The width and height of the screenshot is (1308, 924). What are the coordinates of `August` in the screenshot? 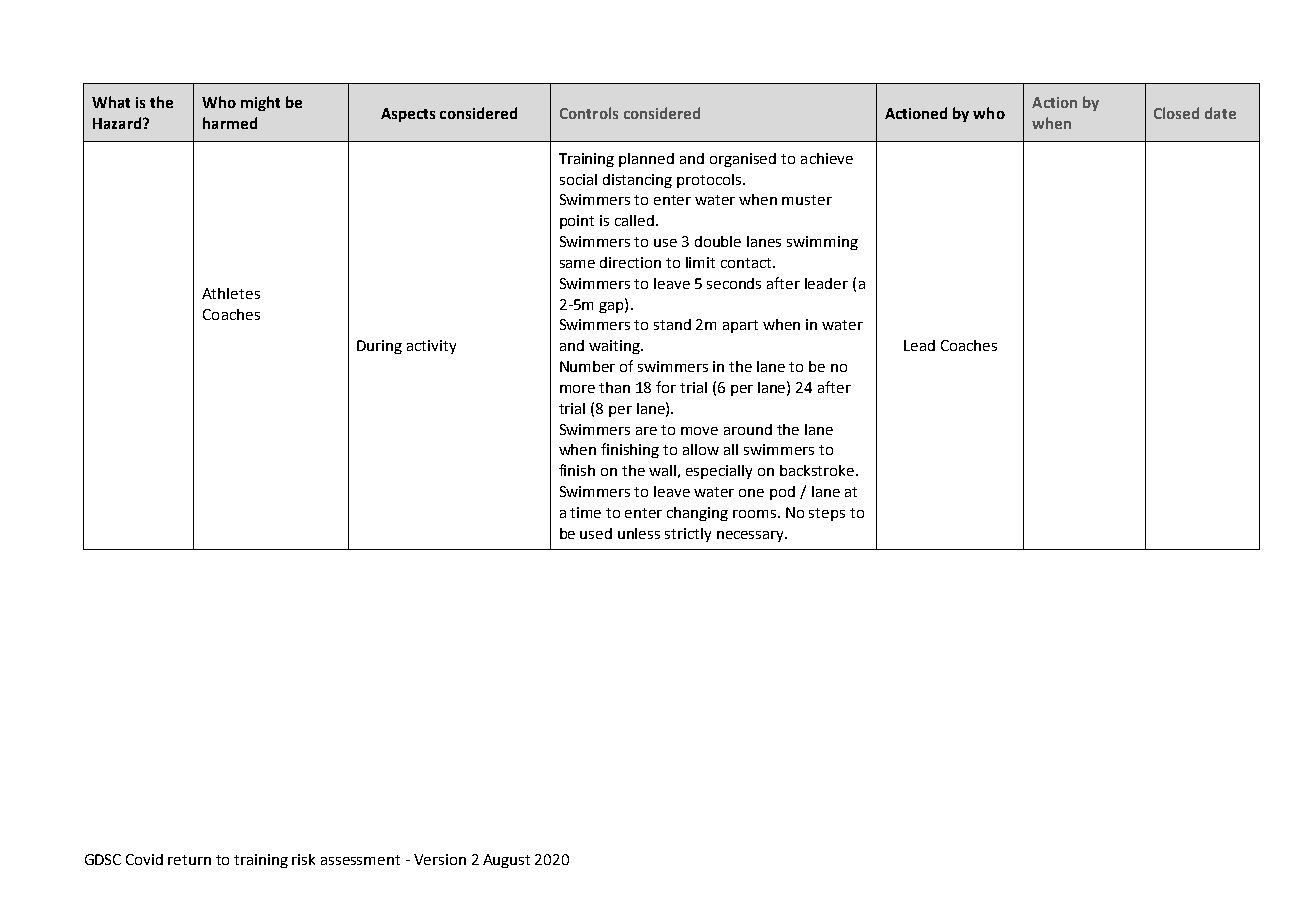 It's located at (506, 861).
